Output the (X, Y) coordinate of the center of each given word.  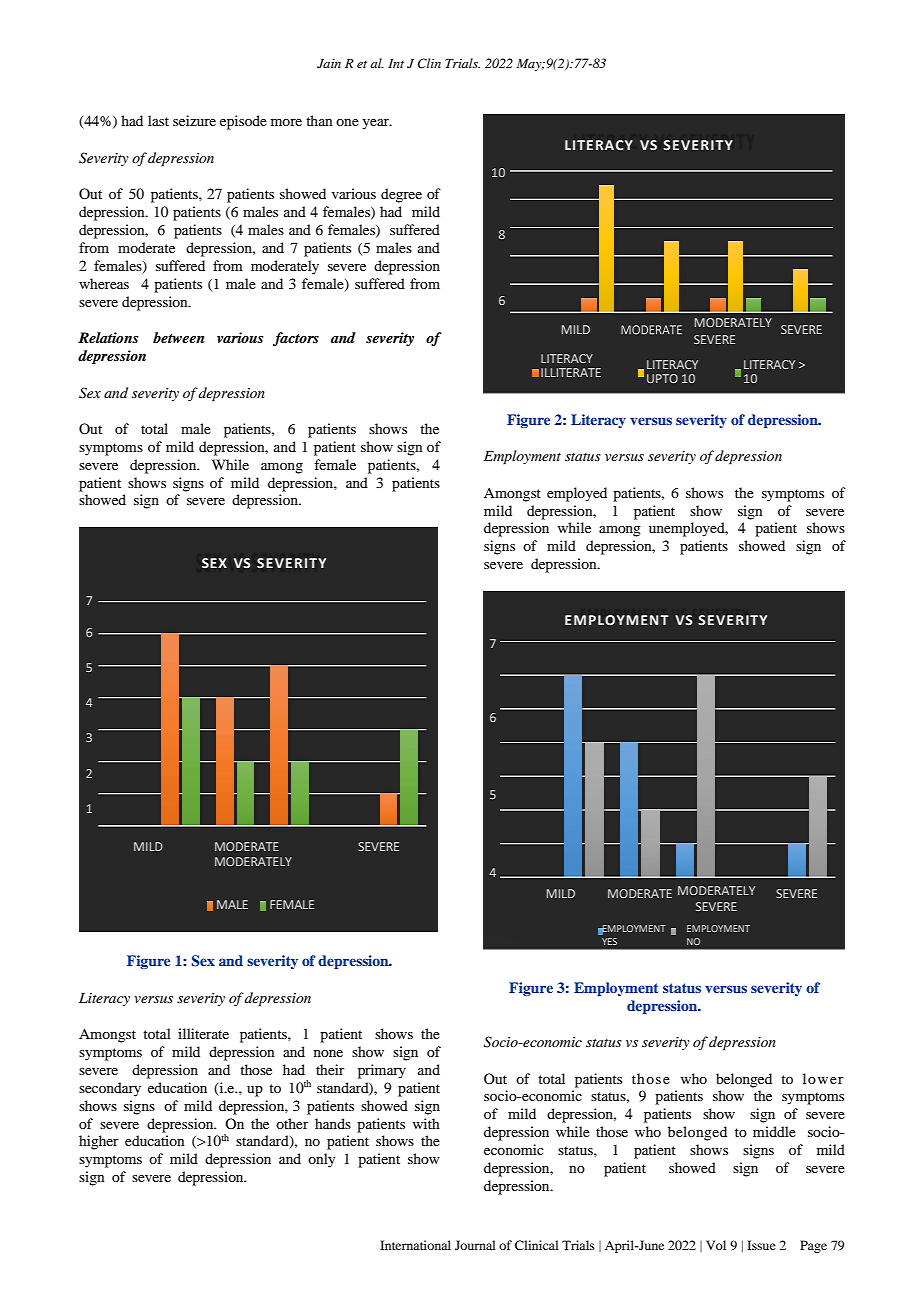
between (178, 337)
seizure (194, 120)
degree (401, 195)
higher (99, 1142)
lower (823, 1078)
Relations (108, 337)
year (377, 124)
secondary (110, 1089)
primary (382, 1071)
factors (296, 339)
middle (774, 1131)
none (328, 1053)
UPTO (662, 378)
